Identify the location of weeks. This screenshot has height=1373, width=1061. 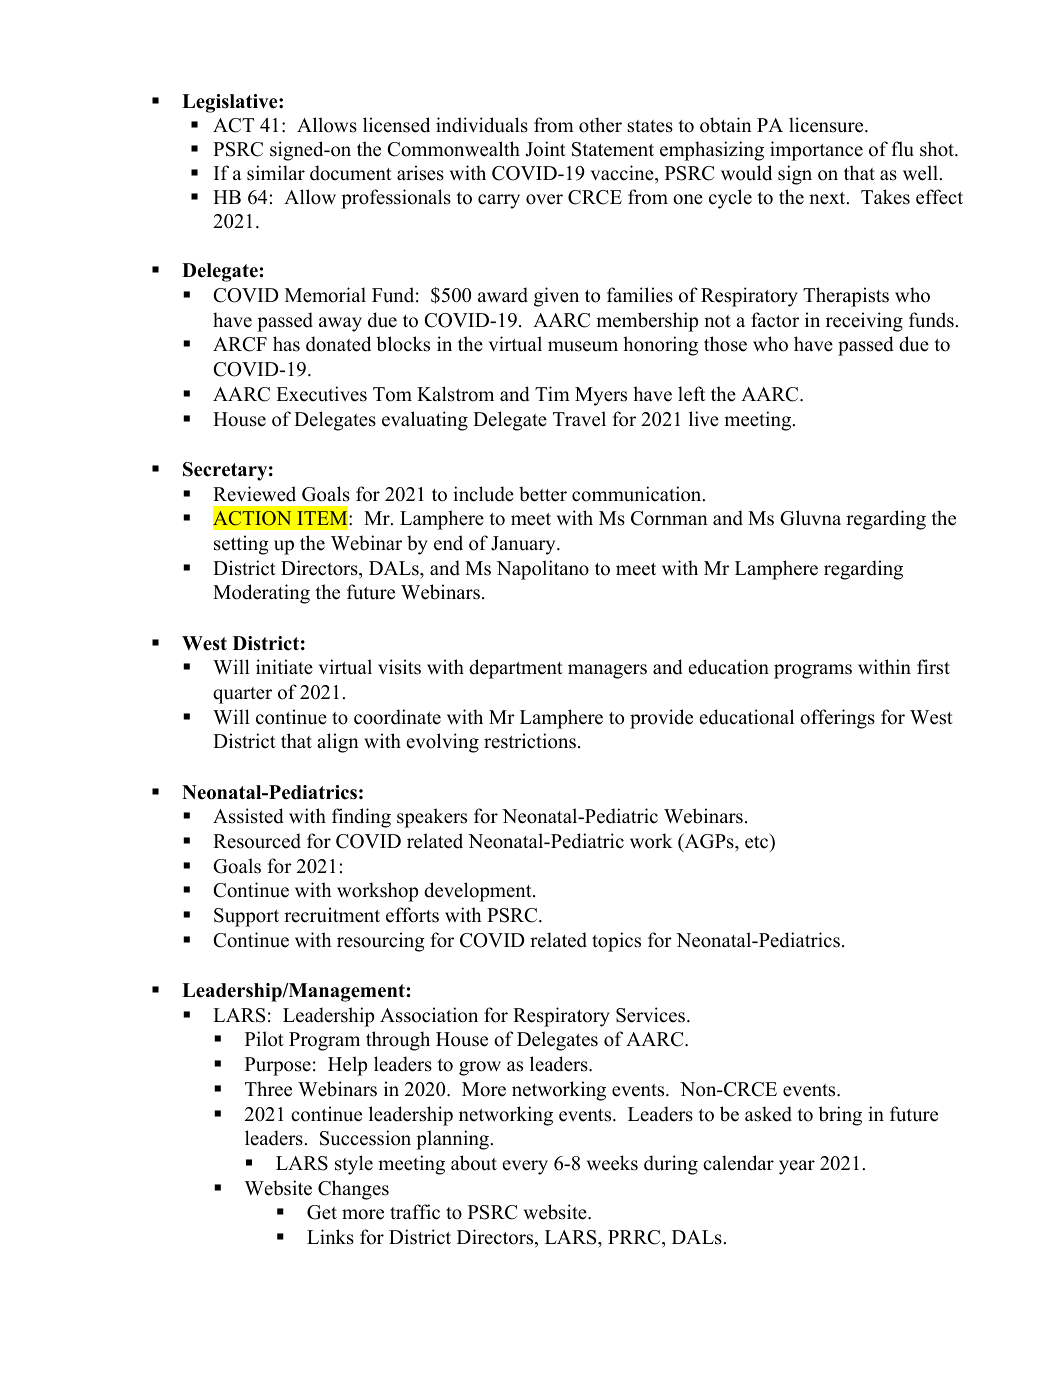
(612, 1163).
